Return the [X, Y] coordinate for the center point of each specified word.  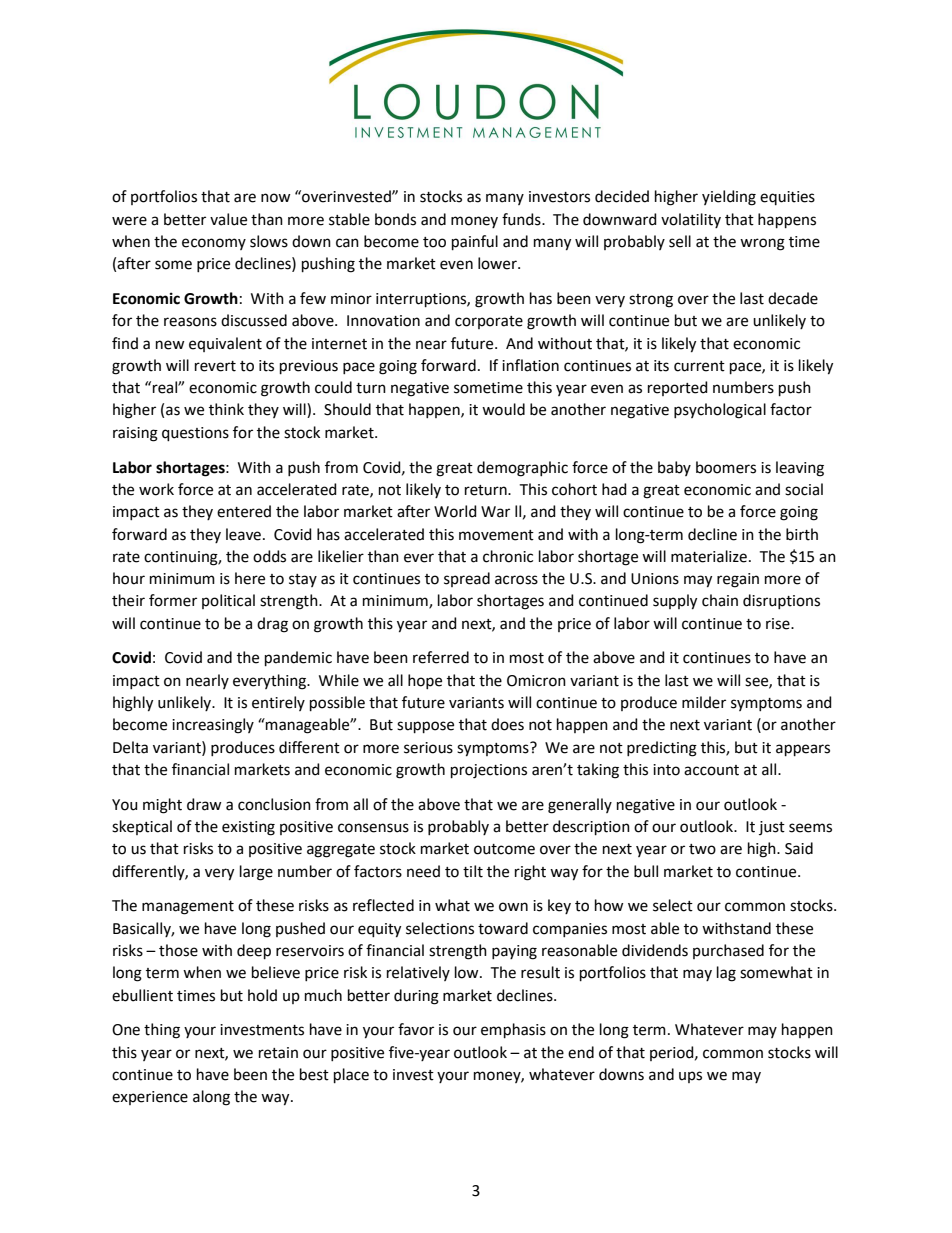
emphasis [513, 1030]
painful [475, 242]
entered [244, 511]
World [455, 511]
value [228, 219]
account [711, 770]
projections [489, 771]
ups [690, 1077]
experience [150, 1098]
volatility [691, 220]
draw [204, 804]
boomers [726, 467]
